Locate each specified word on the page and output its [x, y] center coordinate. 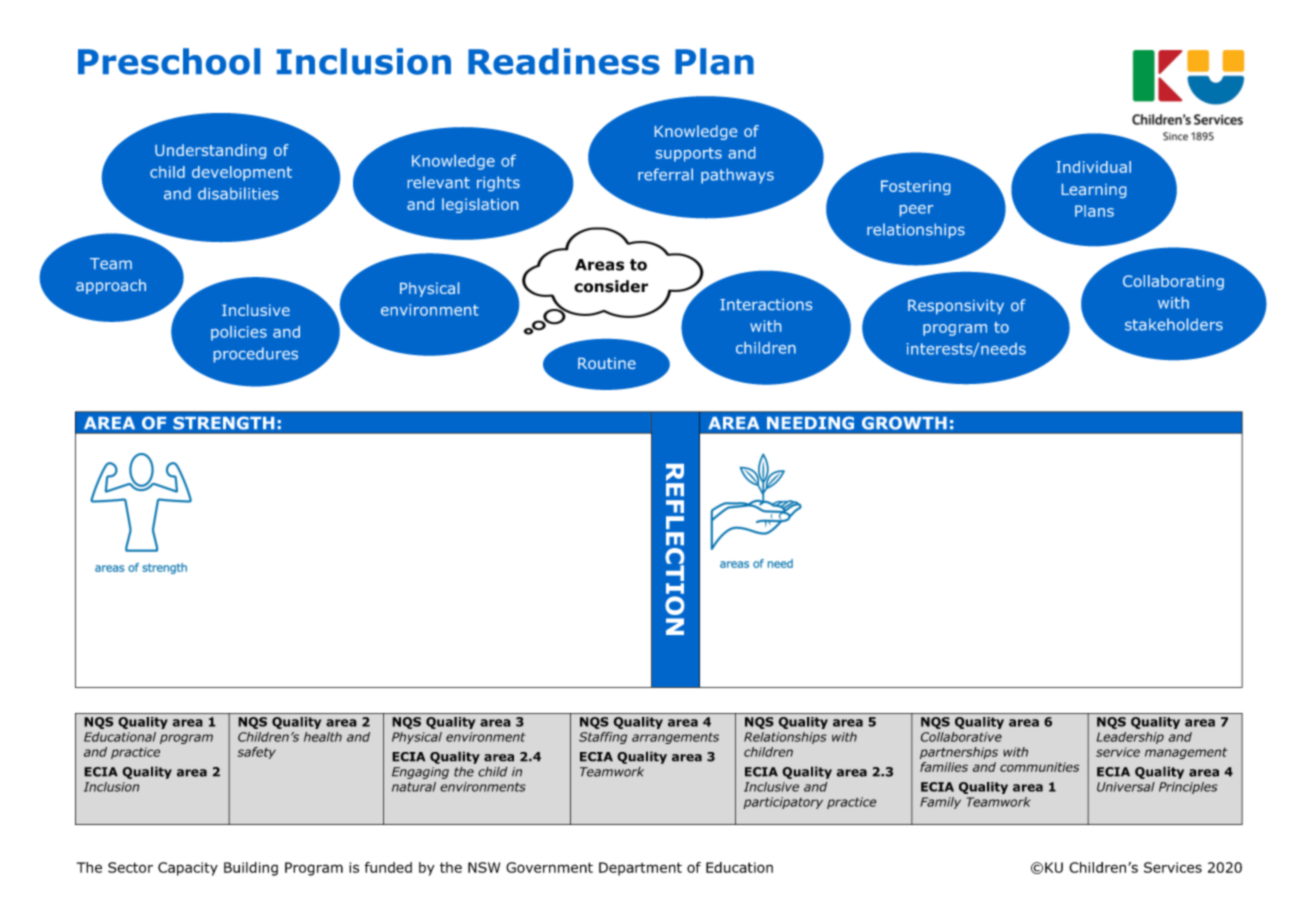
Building [251, 869]
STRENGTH [224, 423]
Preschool [169, 61]
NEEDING [810, 423]
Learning [1094, 191]
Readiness [564, 61]
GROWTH [904, 423]
